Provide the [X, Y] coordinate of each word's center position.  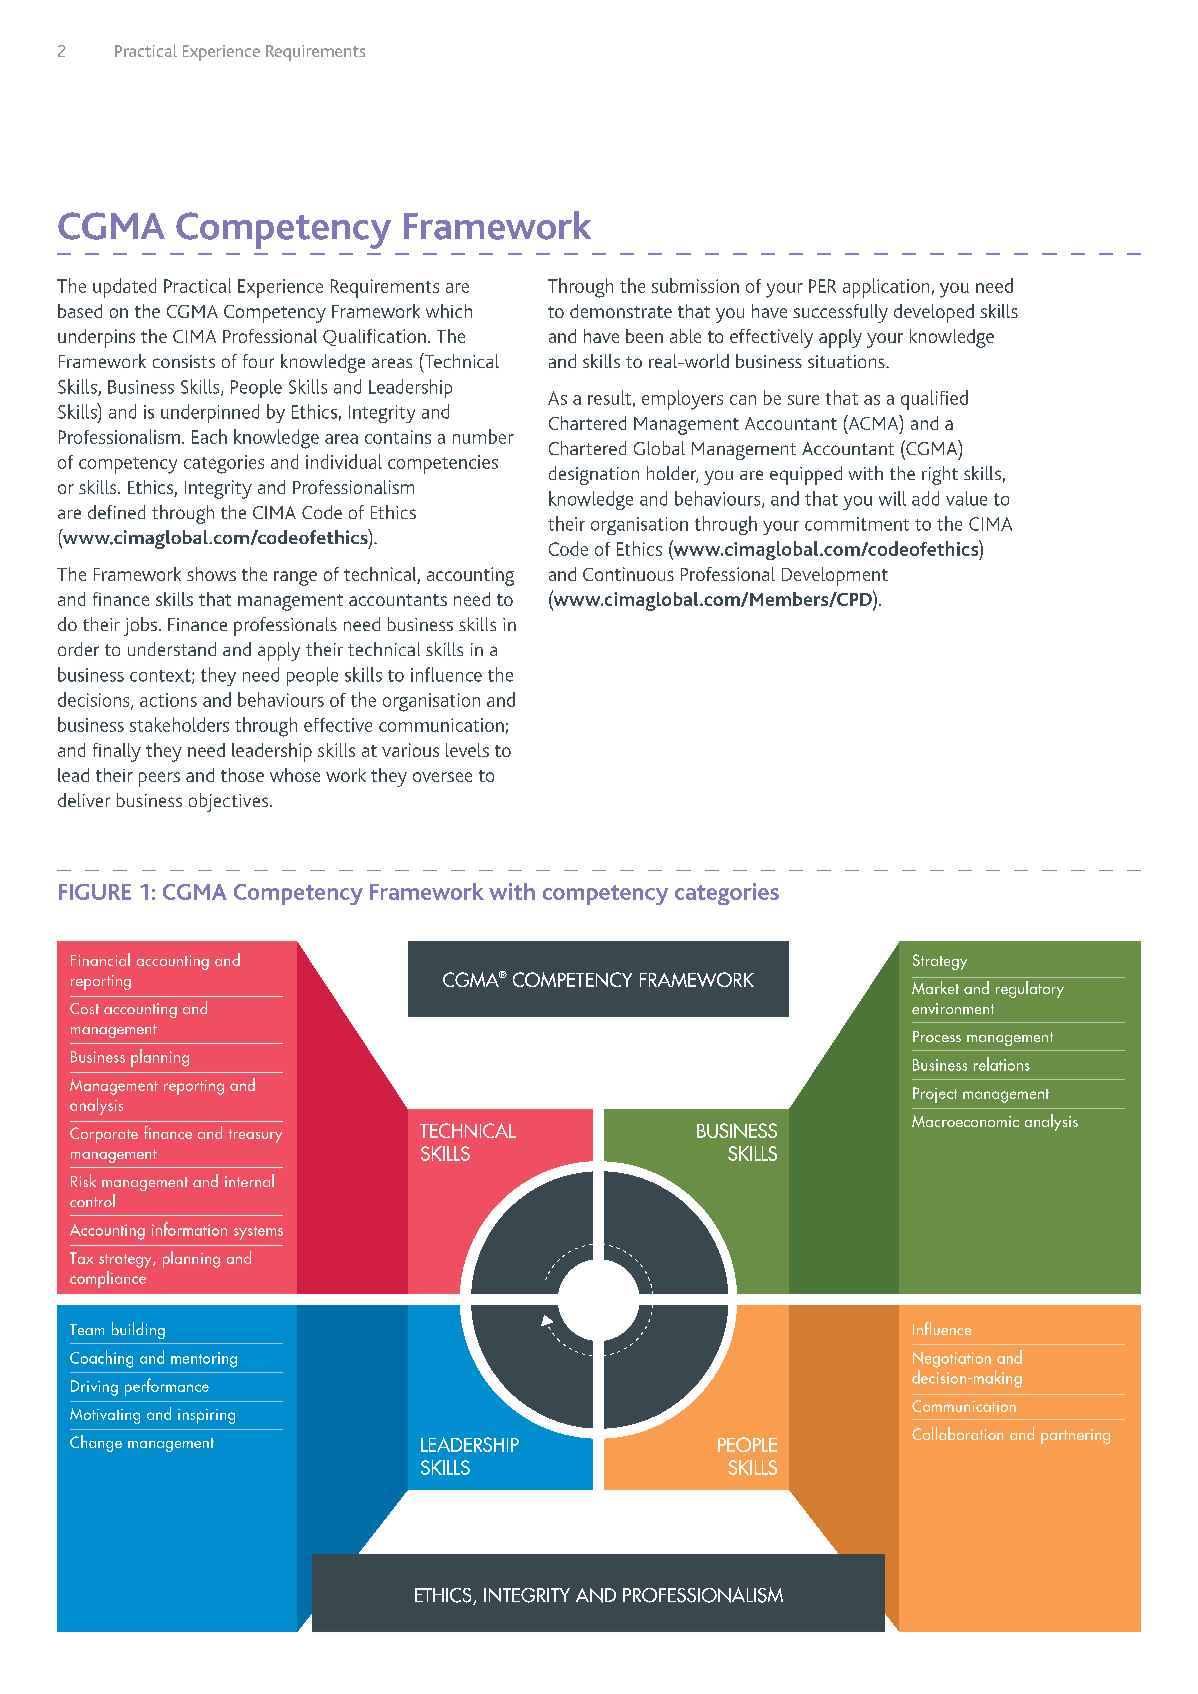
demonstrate [621, 311]
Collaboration [957, 1433]
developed [934, 313]
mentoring [204, 1360]
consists [184, 361]
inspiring [206, 1416]
